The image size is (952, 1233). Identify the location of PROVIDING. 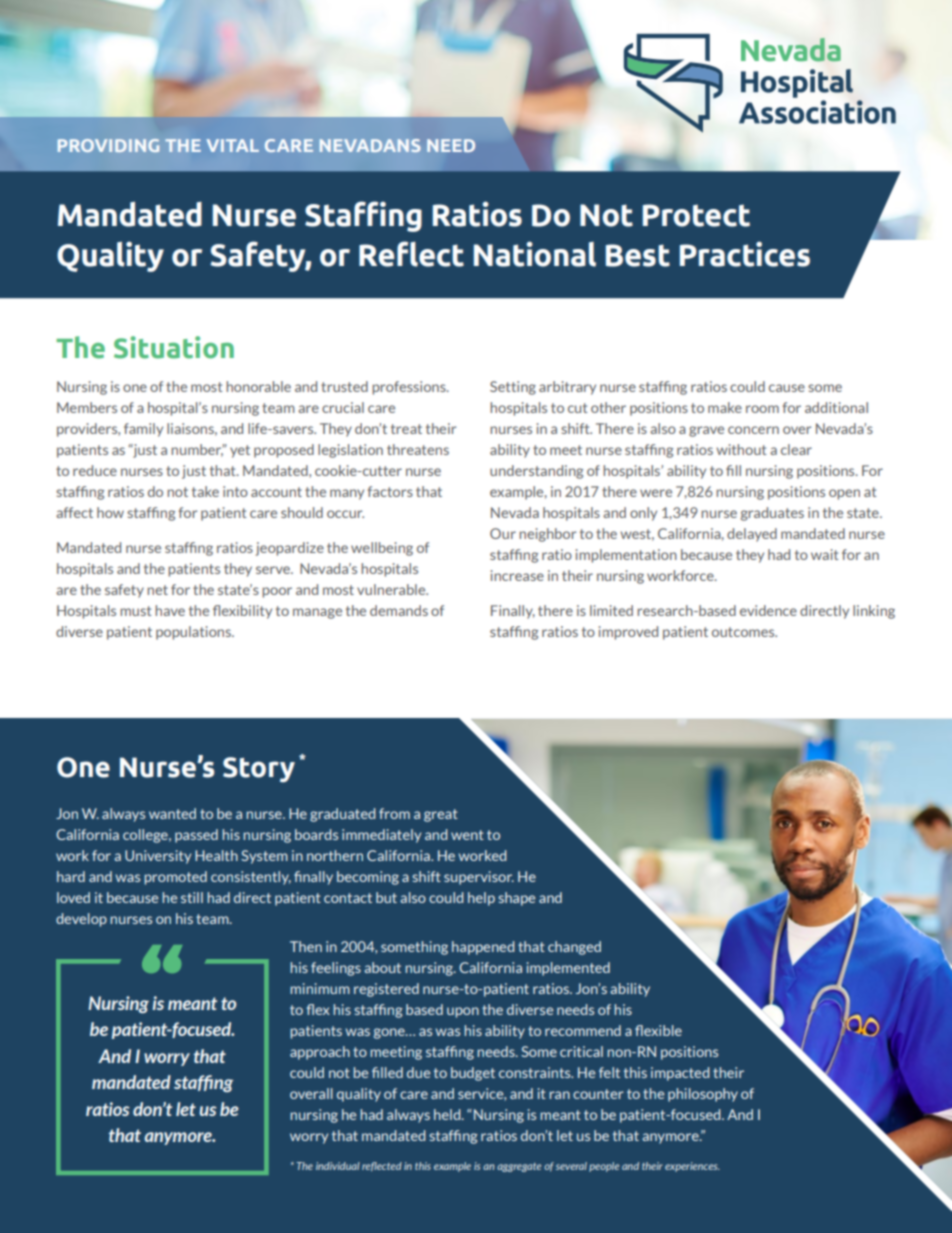
(108, 145).
